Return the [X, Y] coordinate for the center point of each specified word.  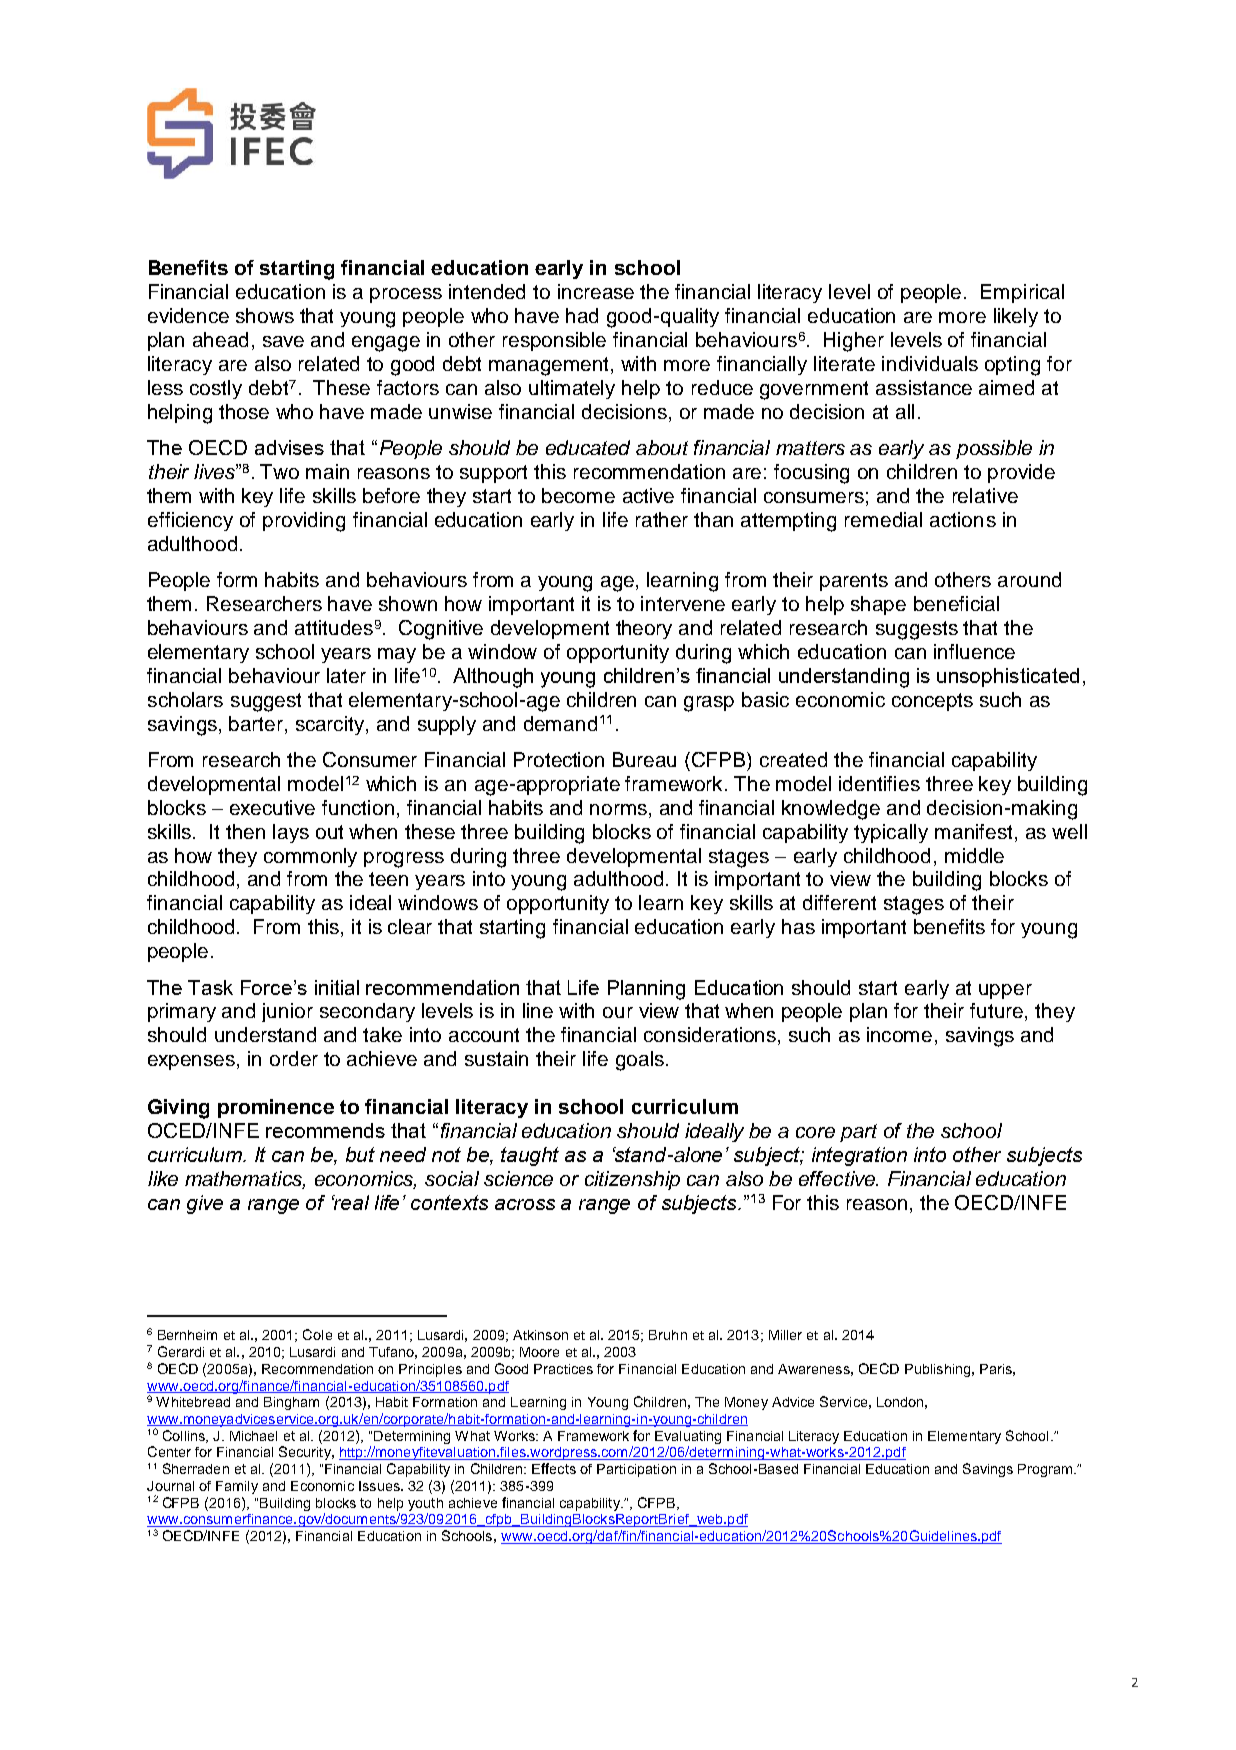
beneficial [956, 603]
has [798, 926]
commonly [310, 857]
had [582, 315]
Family [237, 1487]
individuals [930, 363]
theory [644, 629]
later [346, 675]
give [205, 1204]
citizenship [632, 1180]
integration [859, 1156]
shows [265, 315]
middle [974, 855]
